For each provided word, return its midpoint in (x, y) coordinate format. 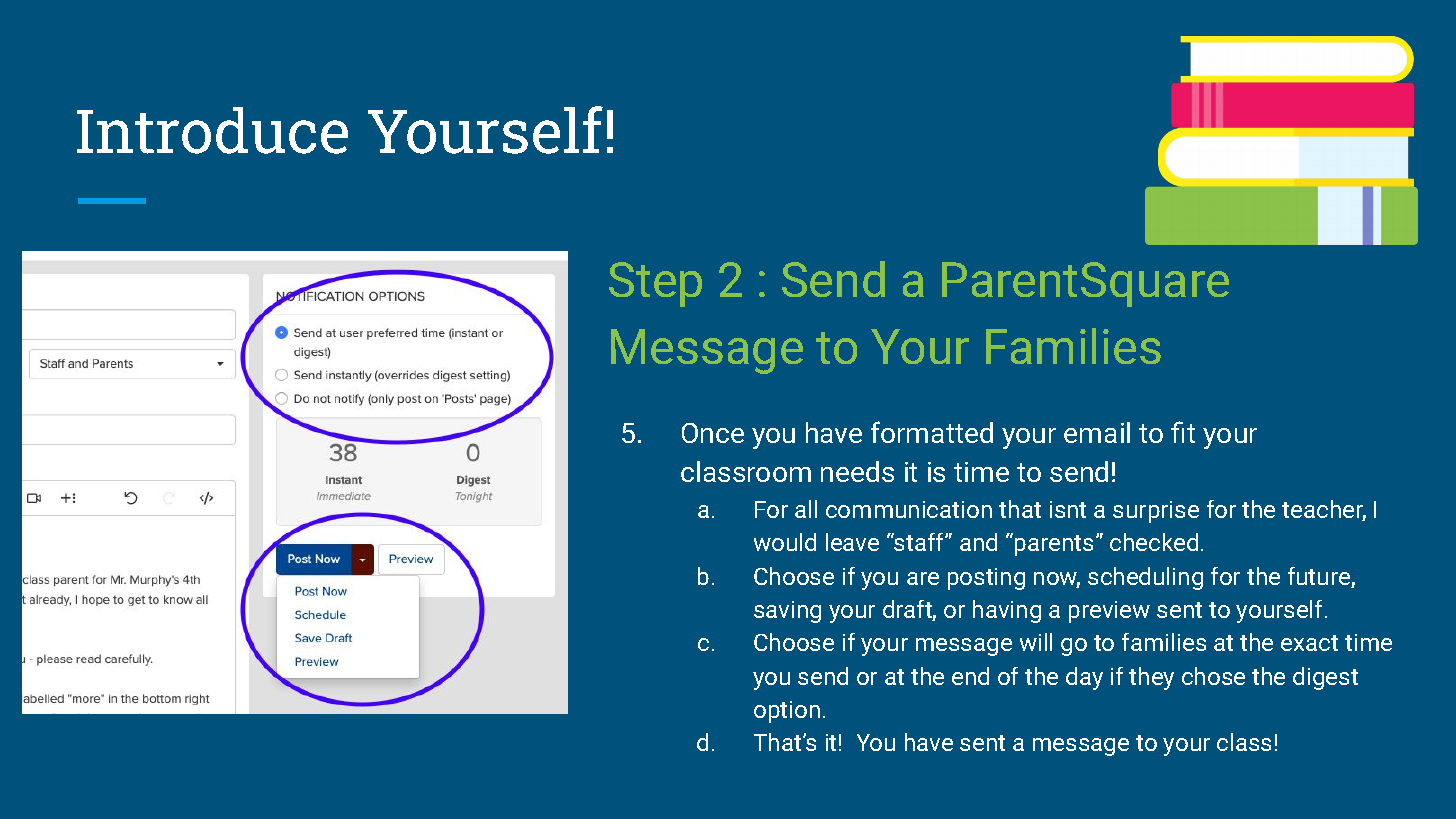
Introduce (212, 130)
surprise (1156, 512)
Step (655, 284)
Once (713, 433)
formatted (932, 432)
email (1097, 432)
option (787, 712)
